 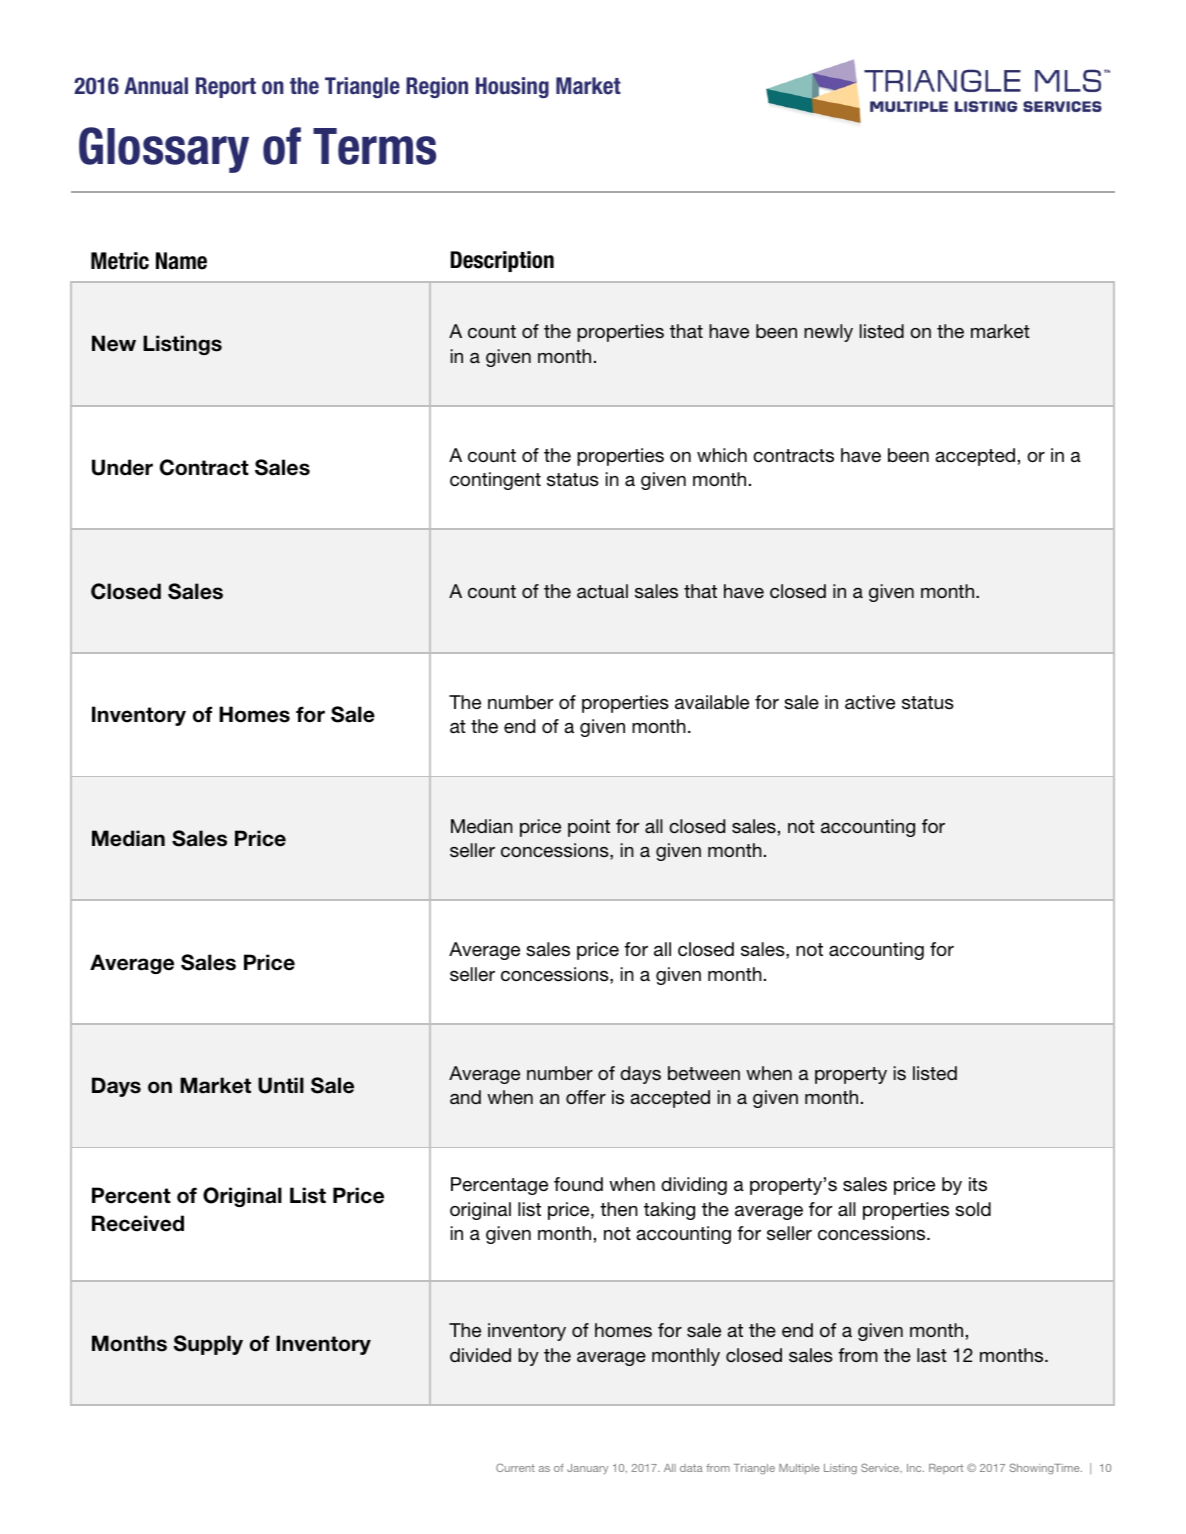 I want to click on newly, so click(x=828, y=333).
